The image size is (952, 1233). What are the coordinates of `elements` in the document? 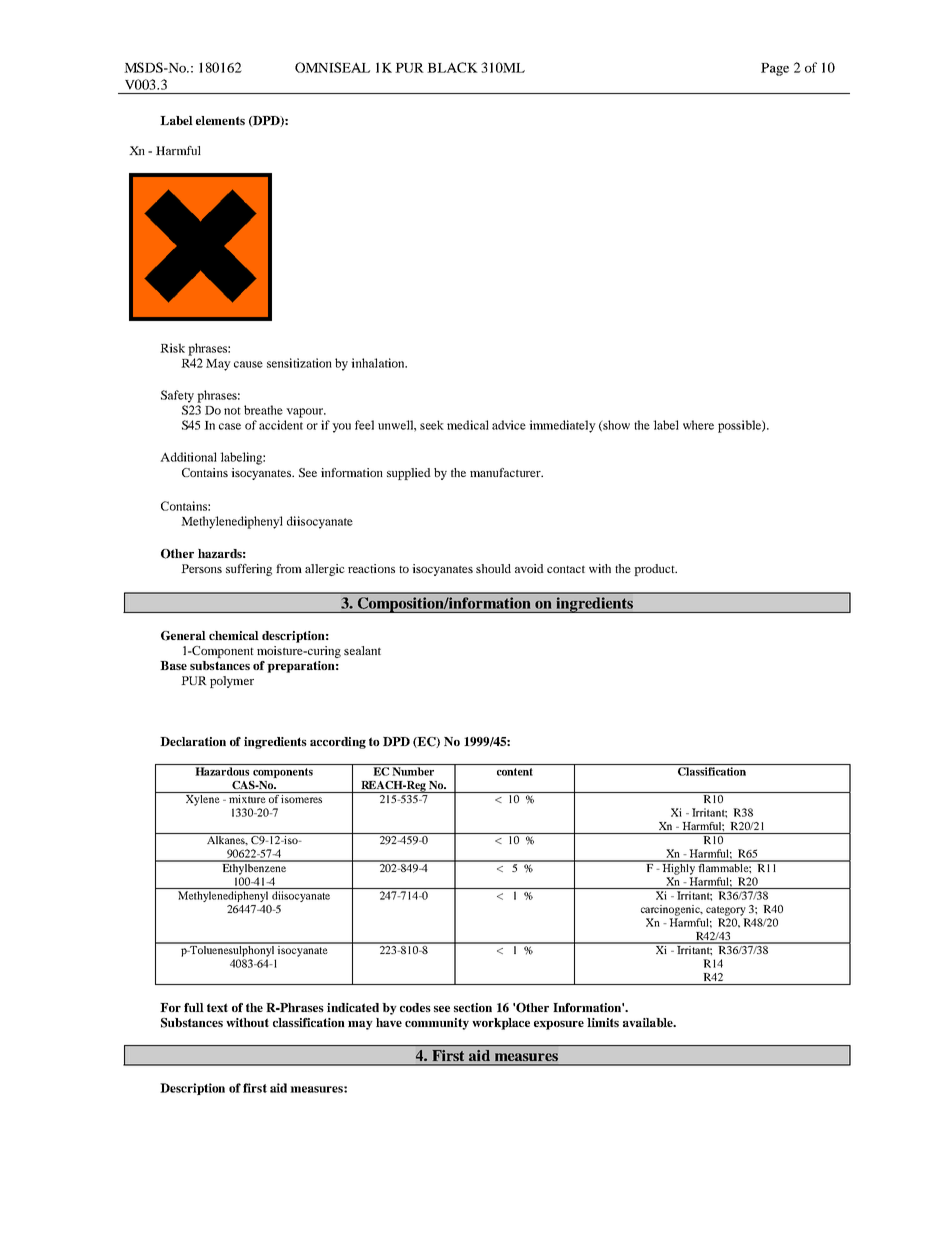 It's located at (220, 120).
